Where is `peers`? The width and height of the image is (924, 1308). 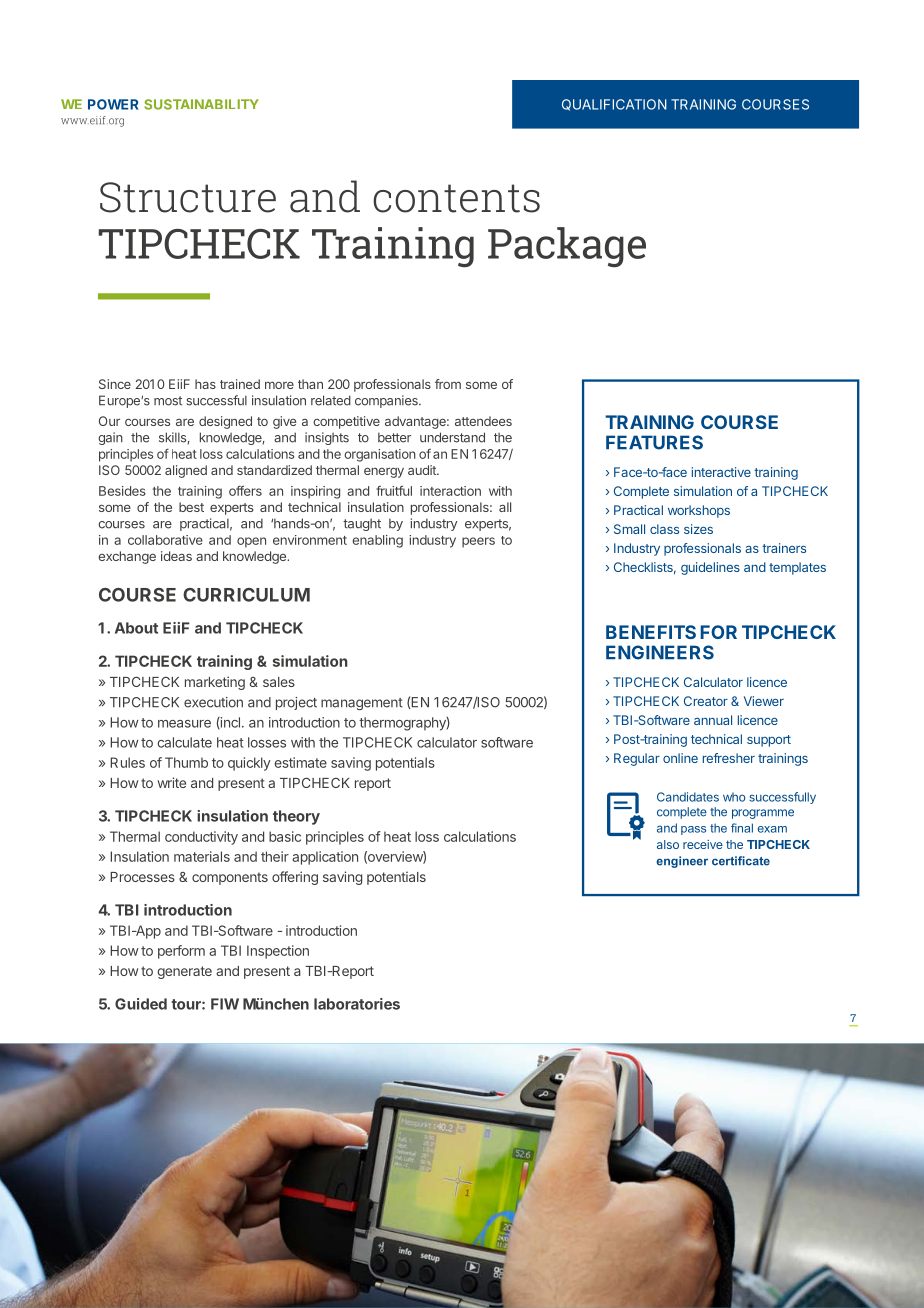 peers is located at coordinates (478, 542).
